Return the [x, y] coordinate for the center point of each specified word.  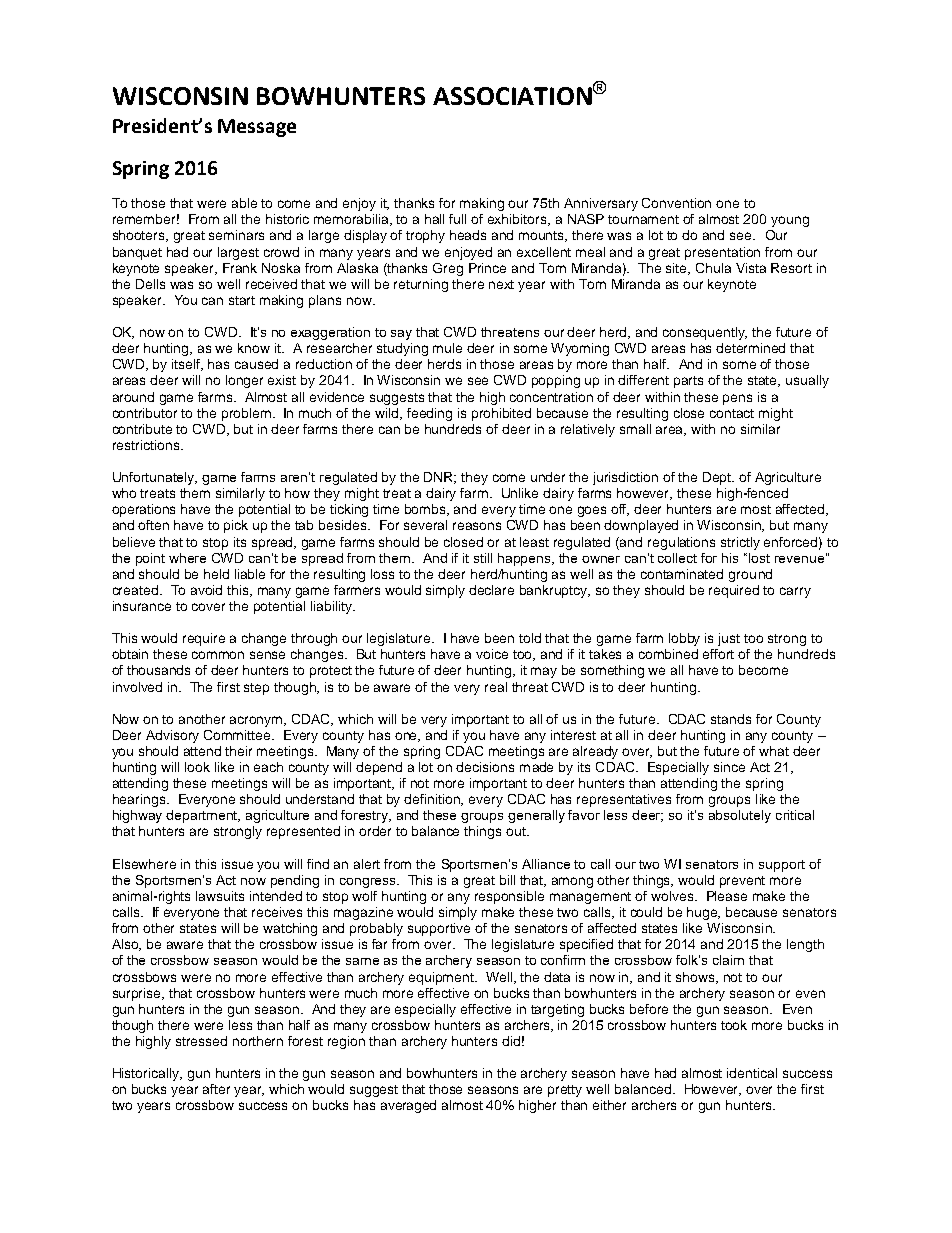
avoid [206, 590]
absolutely [740, 816]
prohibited [501, 414]
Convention [676, 203]
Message [257, 128]
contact [732, 413]
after [216, 1089]
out [517, 831]
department [203, 816]
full [457, 219]
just [729, 639]
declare [491, 590]
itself [187, 365]
